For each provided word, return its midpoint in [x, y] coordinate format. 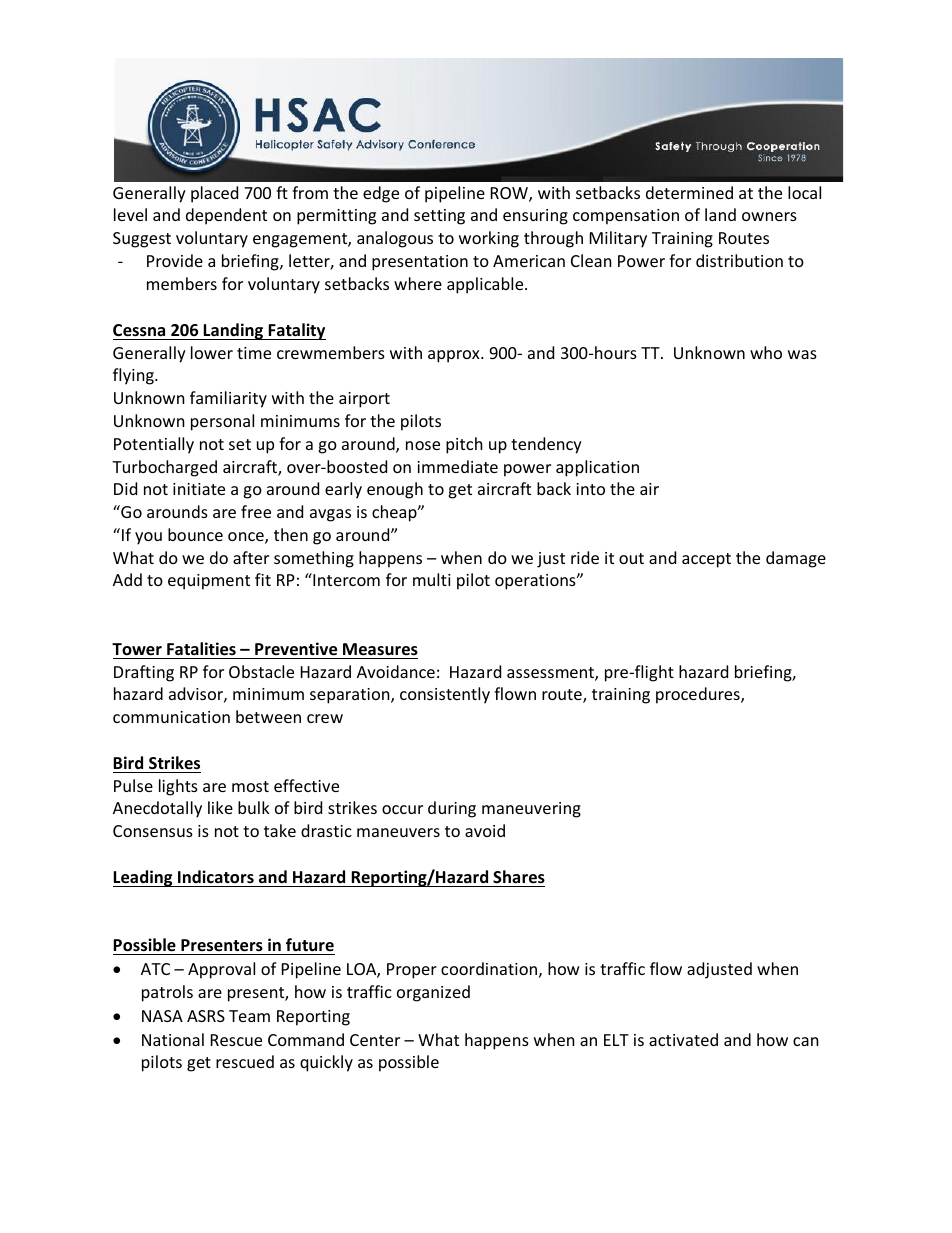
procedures [699, 695]
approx [455, 356]
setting [439, 217]
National [173, 1039]
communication [171, 717]
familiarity [228, 399]
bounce [195, 534]
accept [706, 560]
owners [769, 216]
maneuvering [531, 810]
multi [432, 579]
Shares [519, 877]
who [766, 352]
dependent [226, 216]
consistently [445, 695]
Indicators [216, 877]
